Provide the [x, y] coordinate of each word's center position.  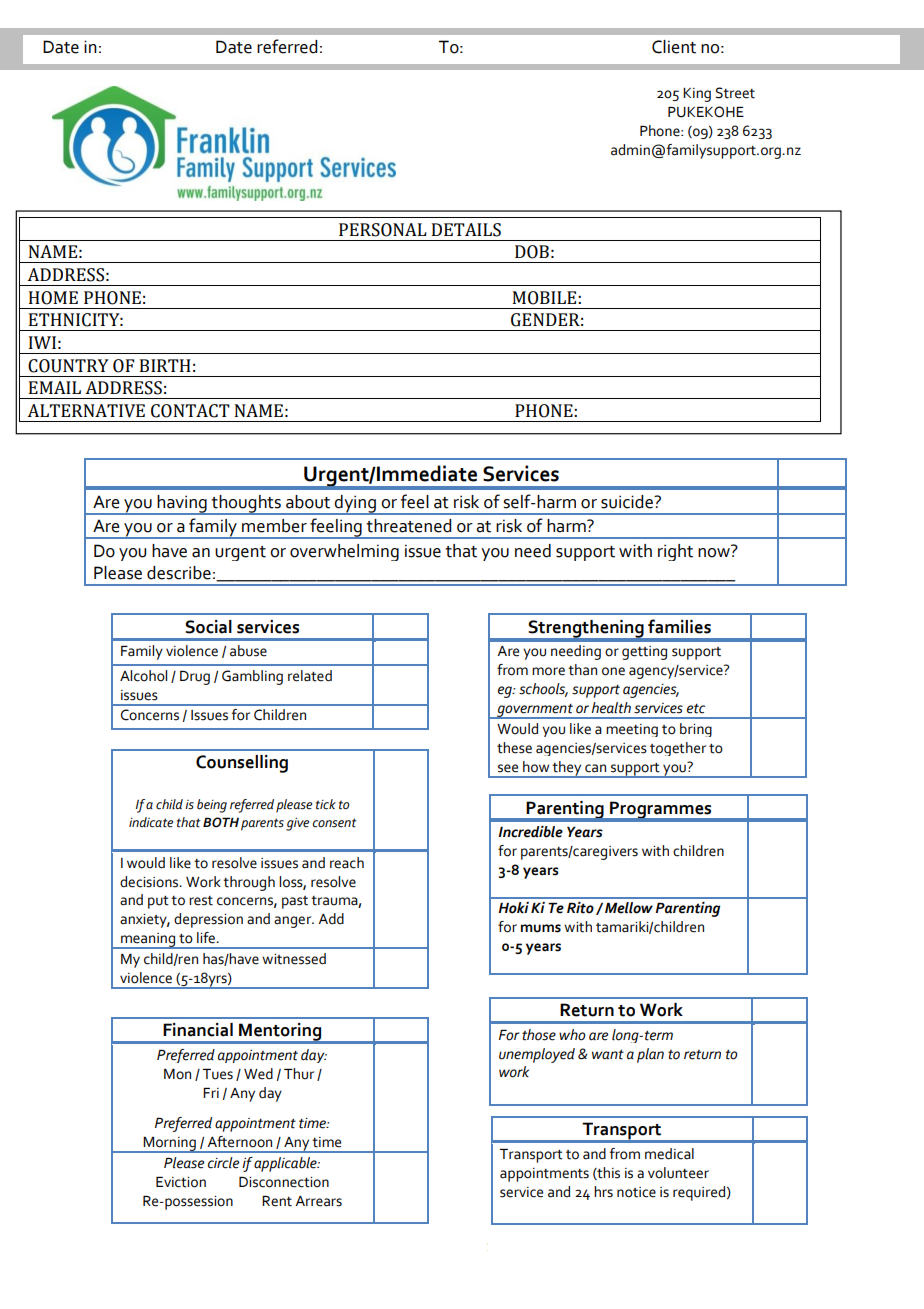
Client [674, 47]
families [679, 626]
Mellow [629, 908]
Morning [170, 1145]
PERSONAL [382, 230]
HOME [53, 298]
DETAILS [466, 230]
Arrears [318, 1201]
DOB [532, 252]
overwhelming [344, 552]
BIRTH [165, 365]
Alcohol [143, 676]
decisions [150, 882]
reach [347, 863]
